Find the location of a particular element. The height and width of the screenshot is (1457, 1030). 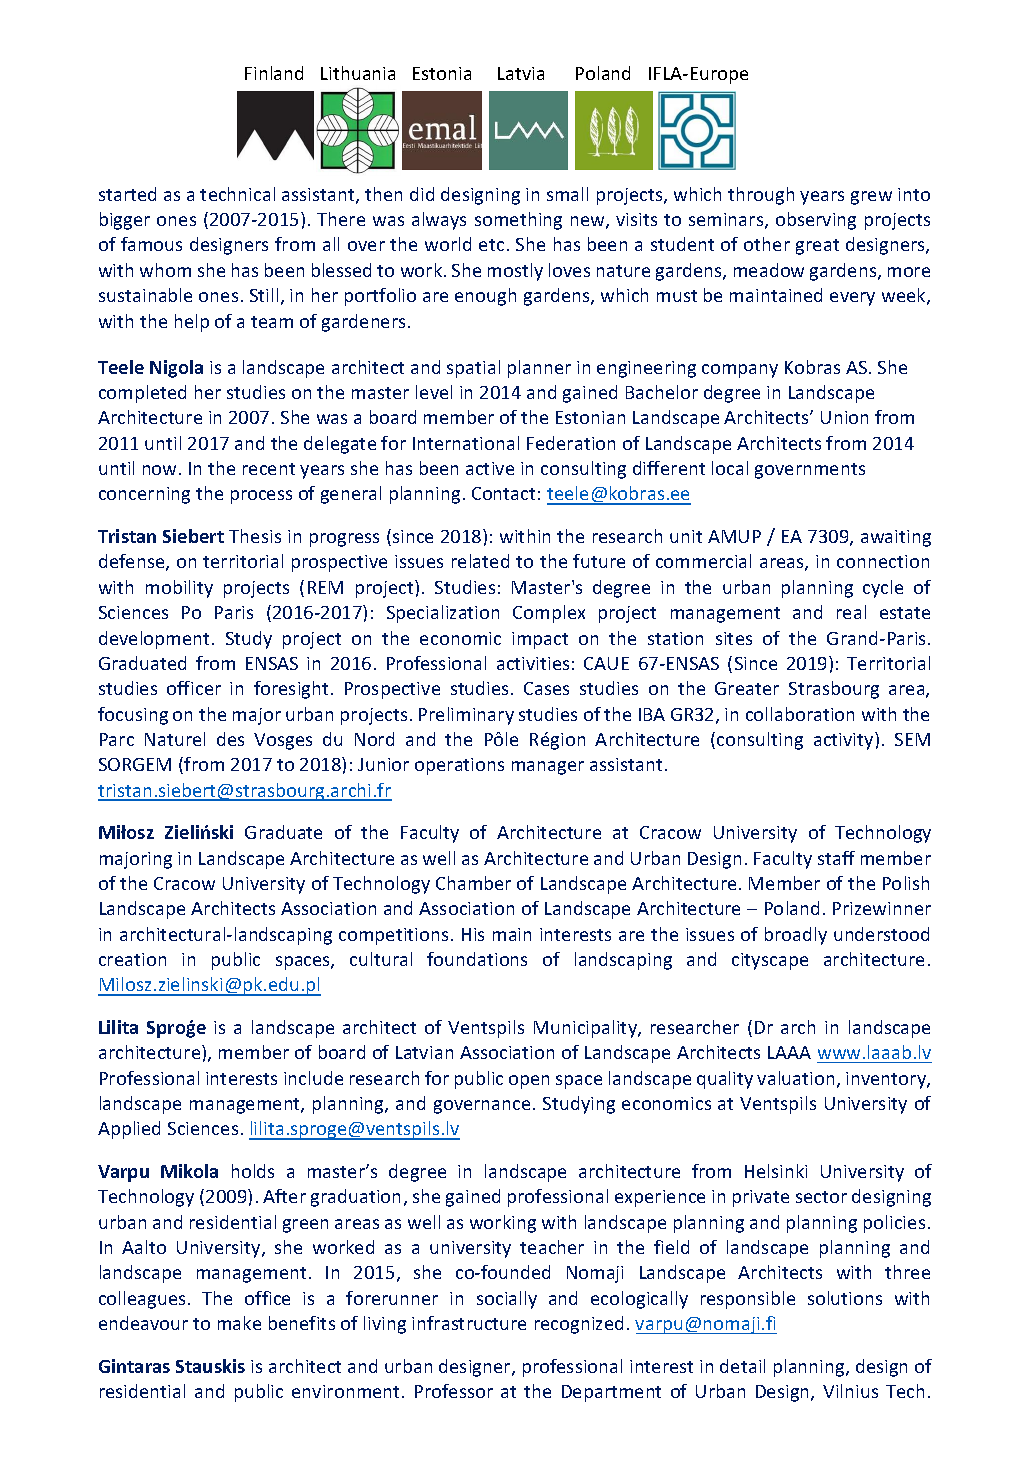

through is located at coordinates (761, 196).
